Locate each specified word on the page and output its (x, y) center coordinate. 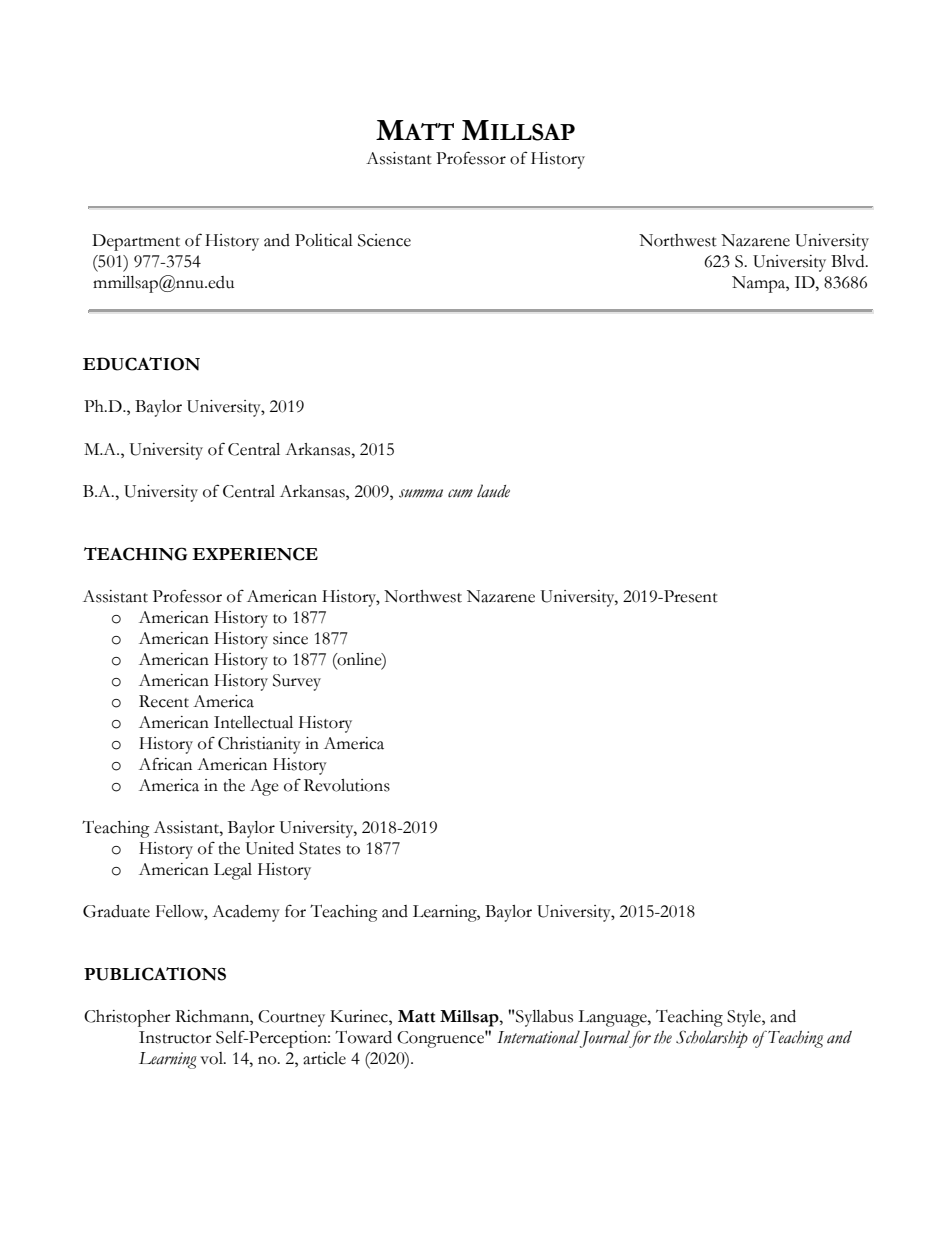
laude (493, 491)
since (290, 638)
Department (136, 242)
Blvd (849, 261)
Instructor (175, 1037)
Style (745, 1018)
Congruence (441, 1039)
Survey (297, 682)
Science (384, 240)
